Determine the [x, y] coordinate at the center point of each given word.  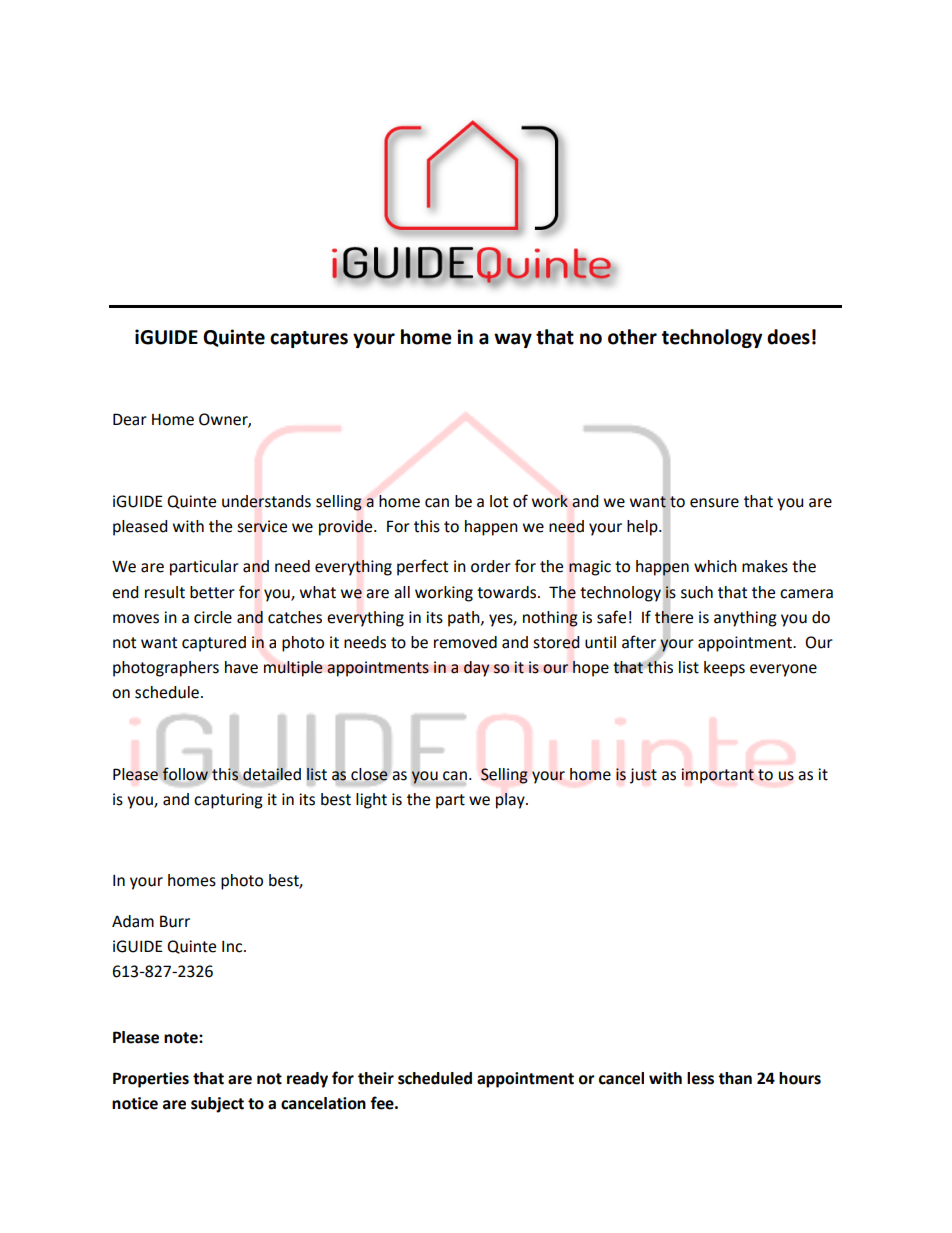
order [491, 566]
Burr [175, 921]
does [788, 337]
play [511, 801]
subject [217, 1105]
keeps [724, 669]
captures [309, 339]
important [717, 776]
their [376, 1078]
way [513, 340]
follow [185, 774]
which [715, 566]
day [477, 669]
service [262, 526]
